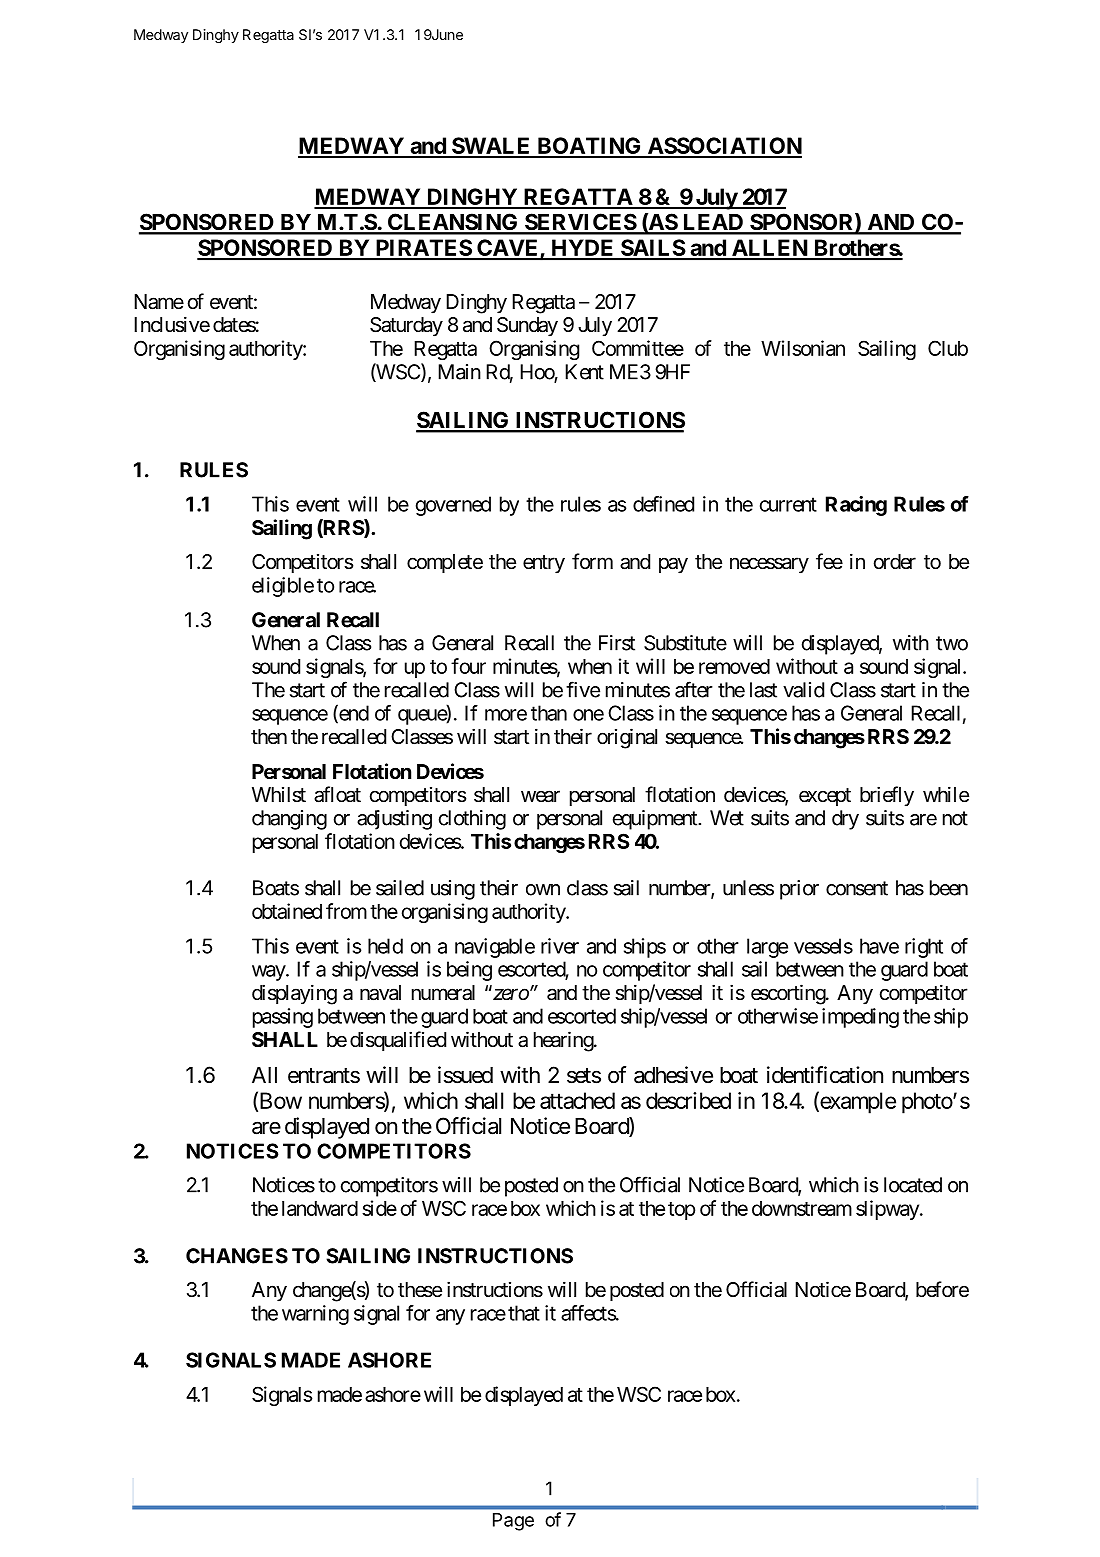 Image resolution: width=1100 pixels, height=1557 pixels. What do you see at coordinates (315, 1315) in the image?
I see `warning` at bounding box center [315, 1315].
